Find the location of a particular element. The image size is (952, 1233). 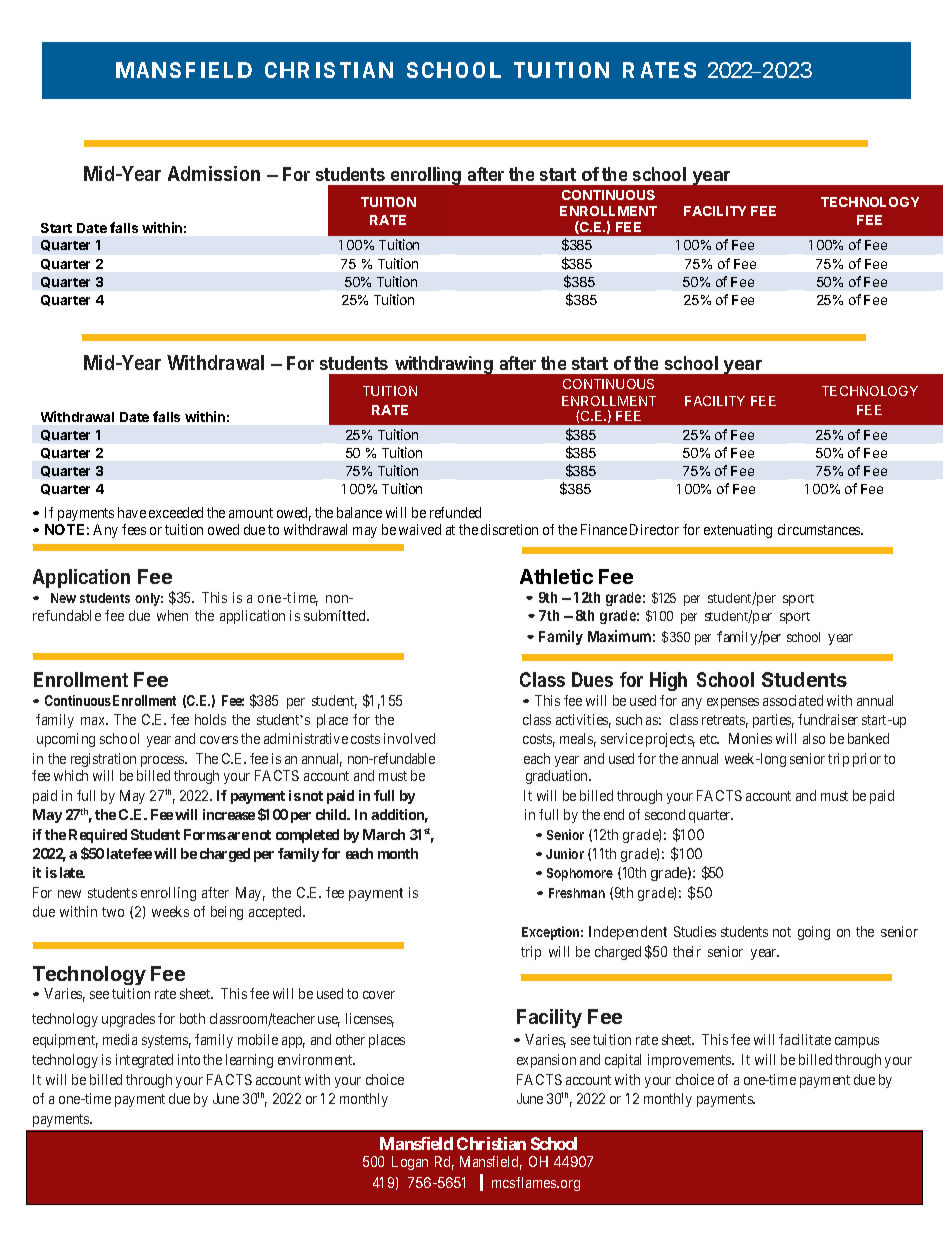

improvements is located at coordinates (691, 1061).
